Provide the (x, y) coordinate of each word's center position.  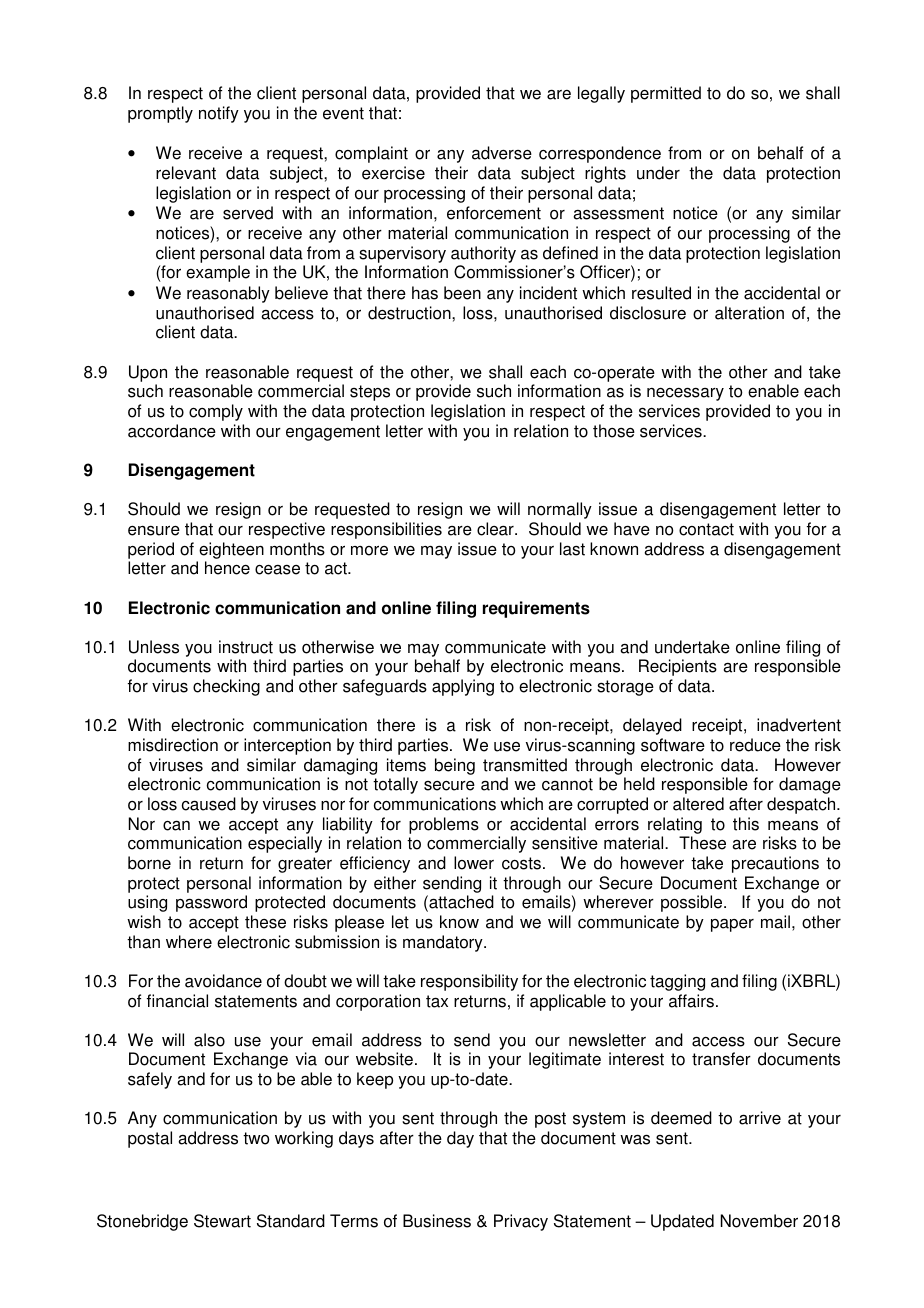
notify (219, 114)
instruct (246, 647)
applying (463, 687)
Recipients (678, 667)
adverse (502, 153)
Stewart (222, 1221)
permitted (666, 94)
